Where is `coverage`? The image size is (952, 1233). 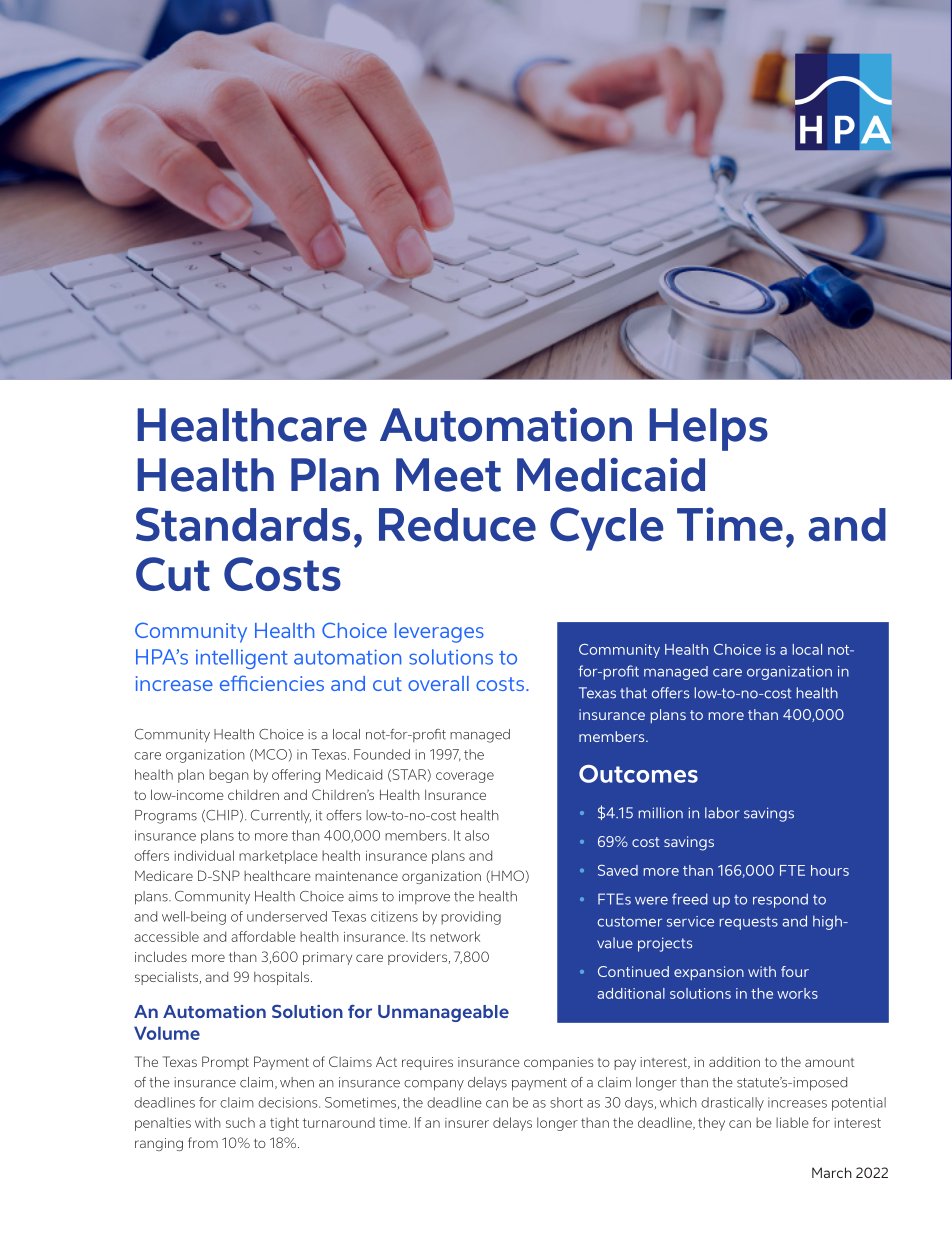
coverage is located at coordinates (465, 777).
